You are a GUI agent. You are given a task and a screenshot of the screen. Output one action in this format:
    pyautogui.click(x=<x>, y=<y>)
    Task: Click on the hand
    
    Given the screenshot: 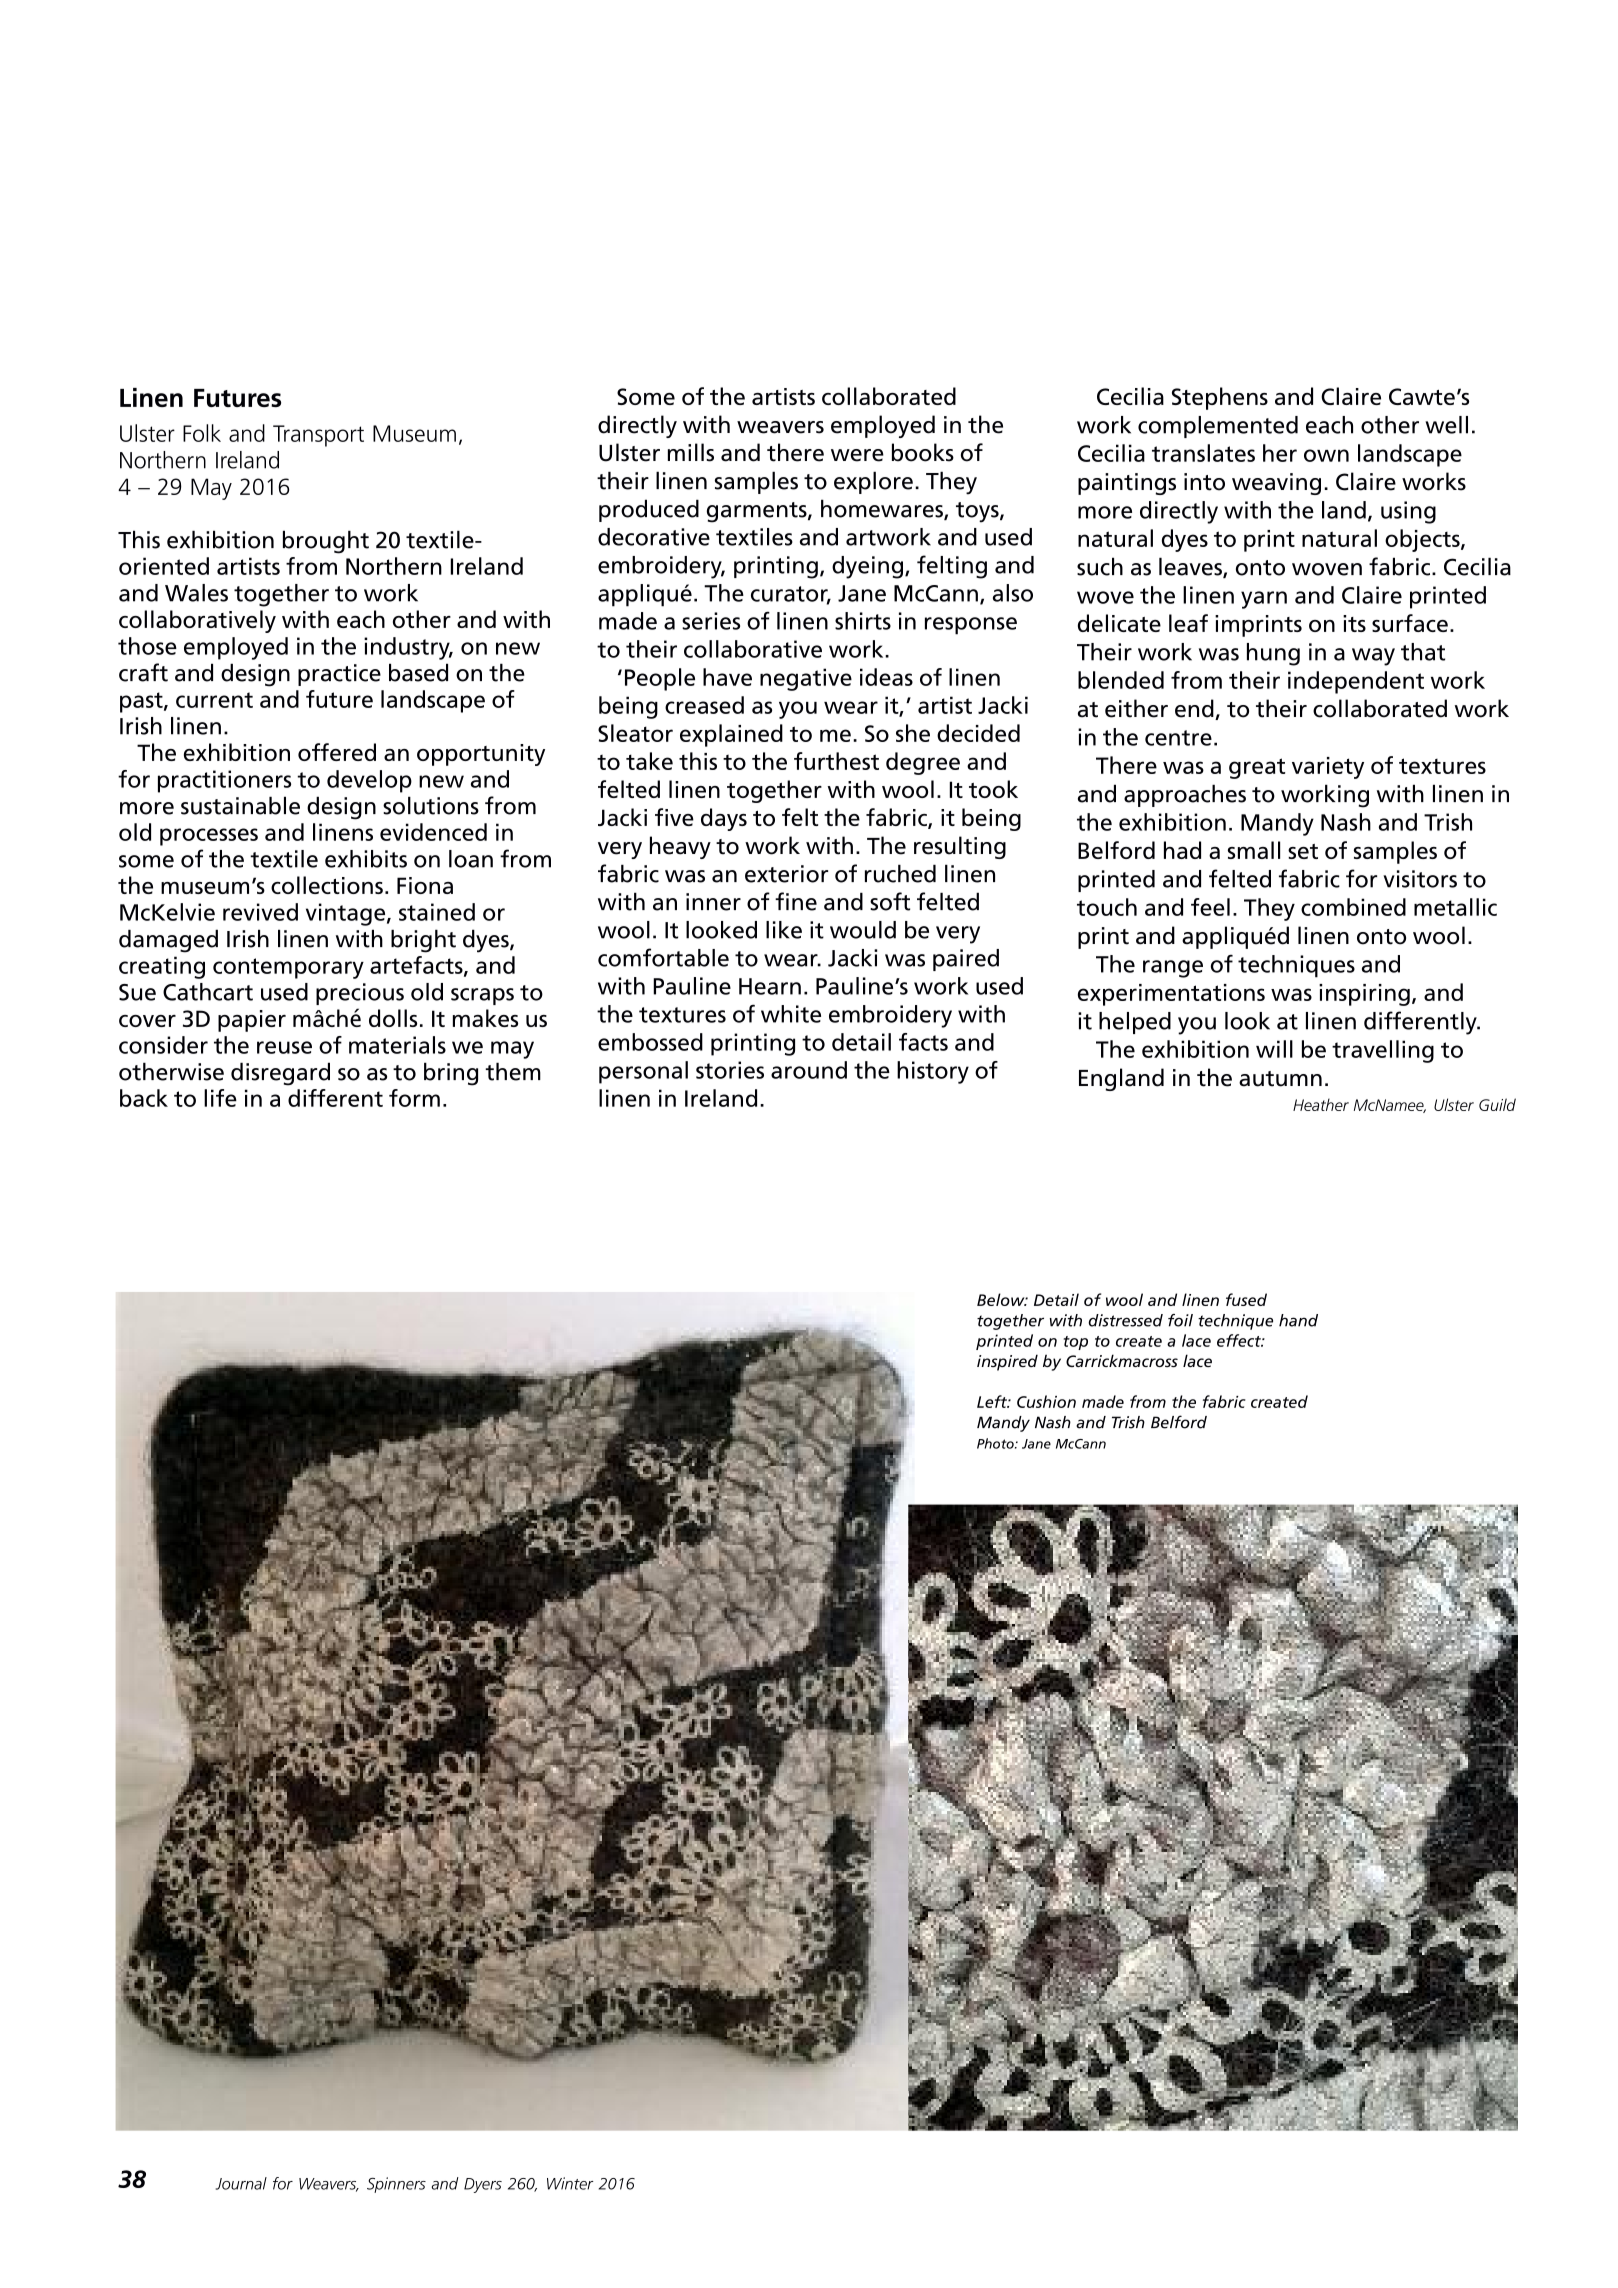 What is the action you would take?
    pyautogui.click(x=1298, y=1320)
